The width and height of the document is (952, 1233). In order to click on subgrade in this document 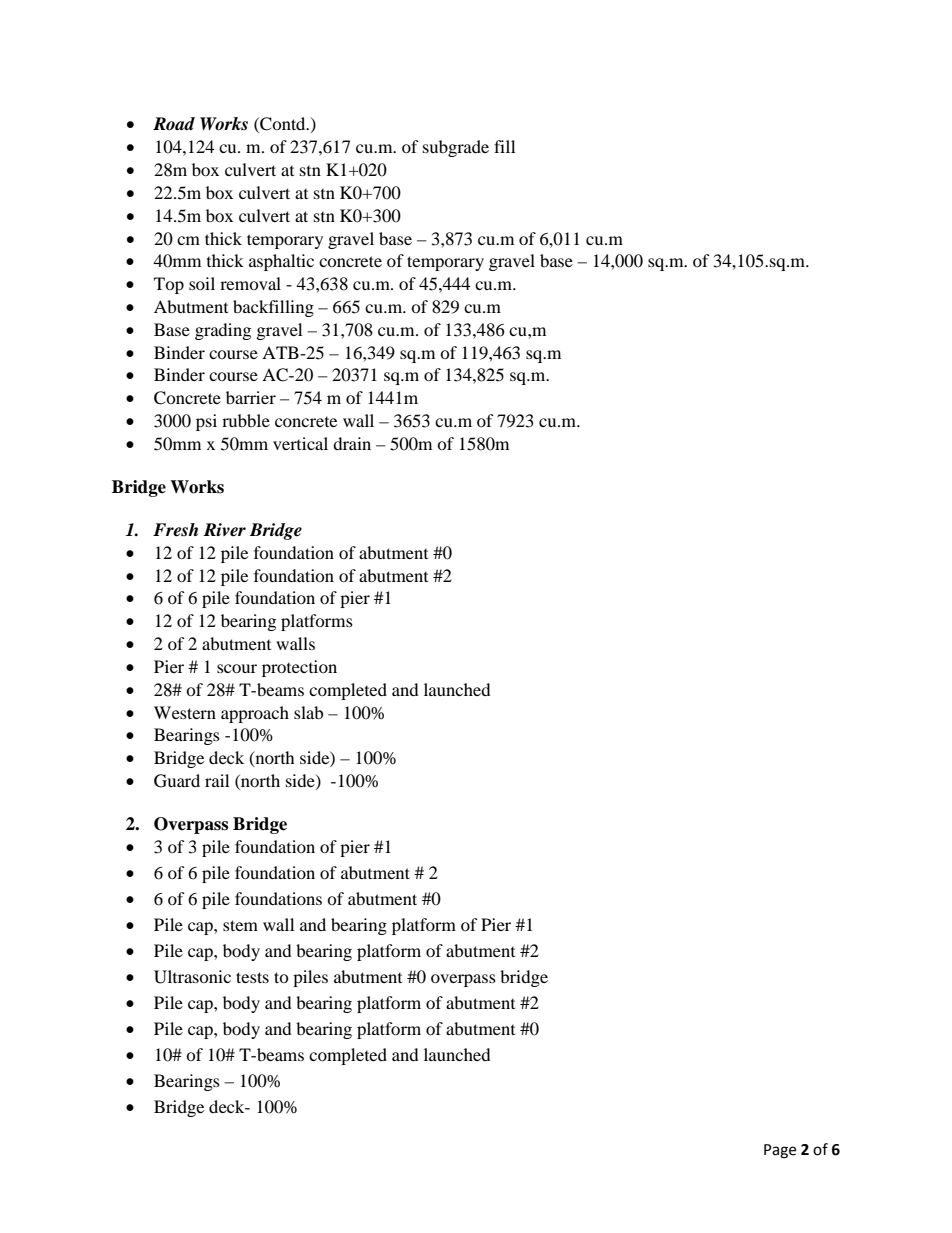, I will do `click(456, 148)`.
